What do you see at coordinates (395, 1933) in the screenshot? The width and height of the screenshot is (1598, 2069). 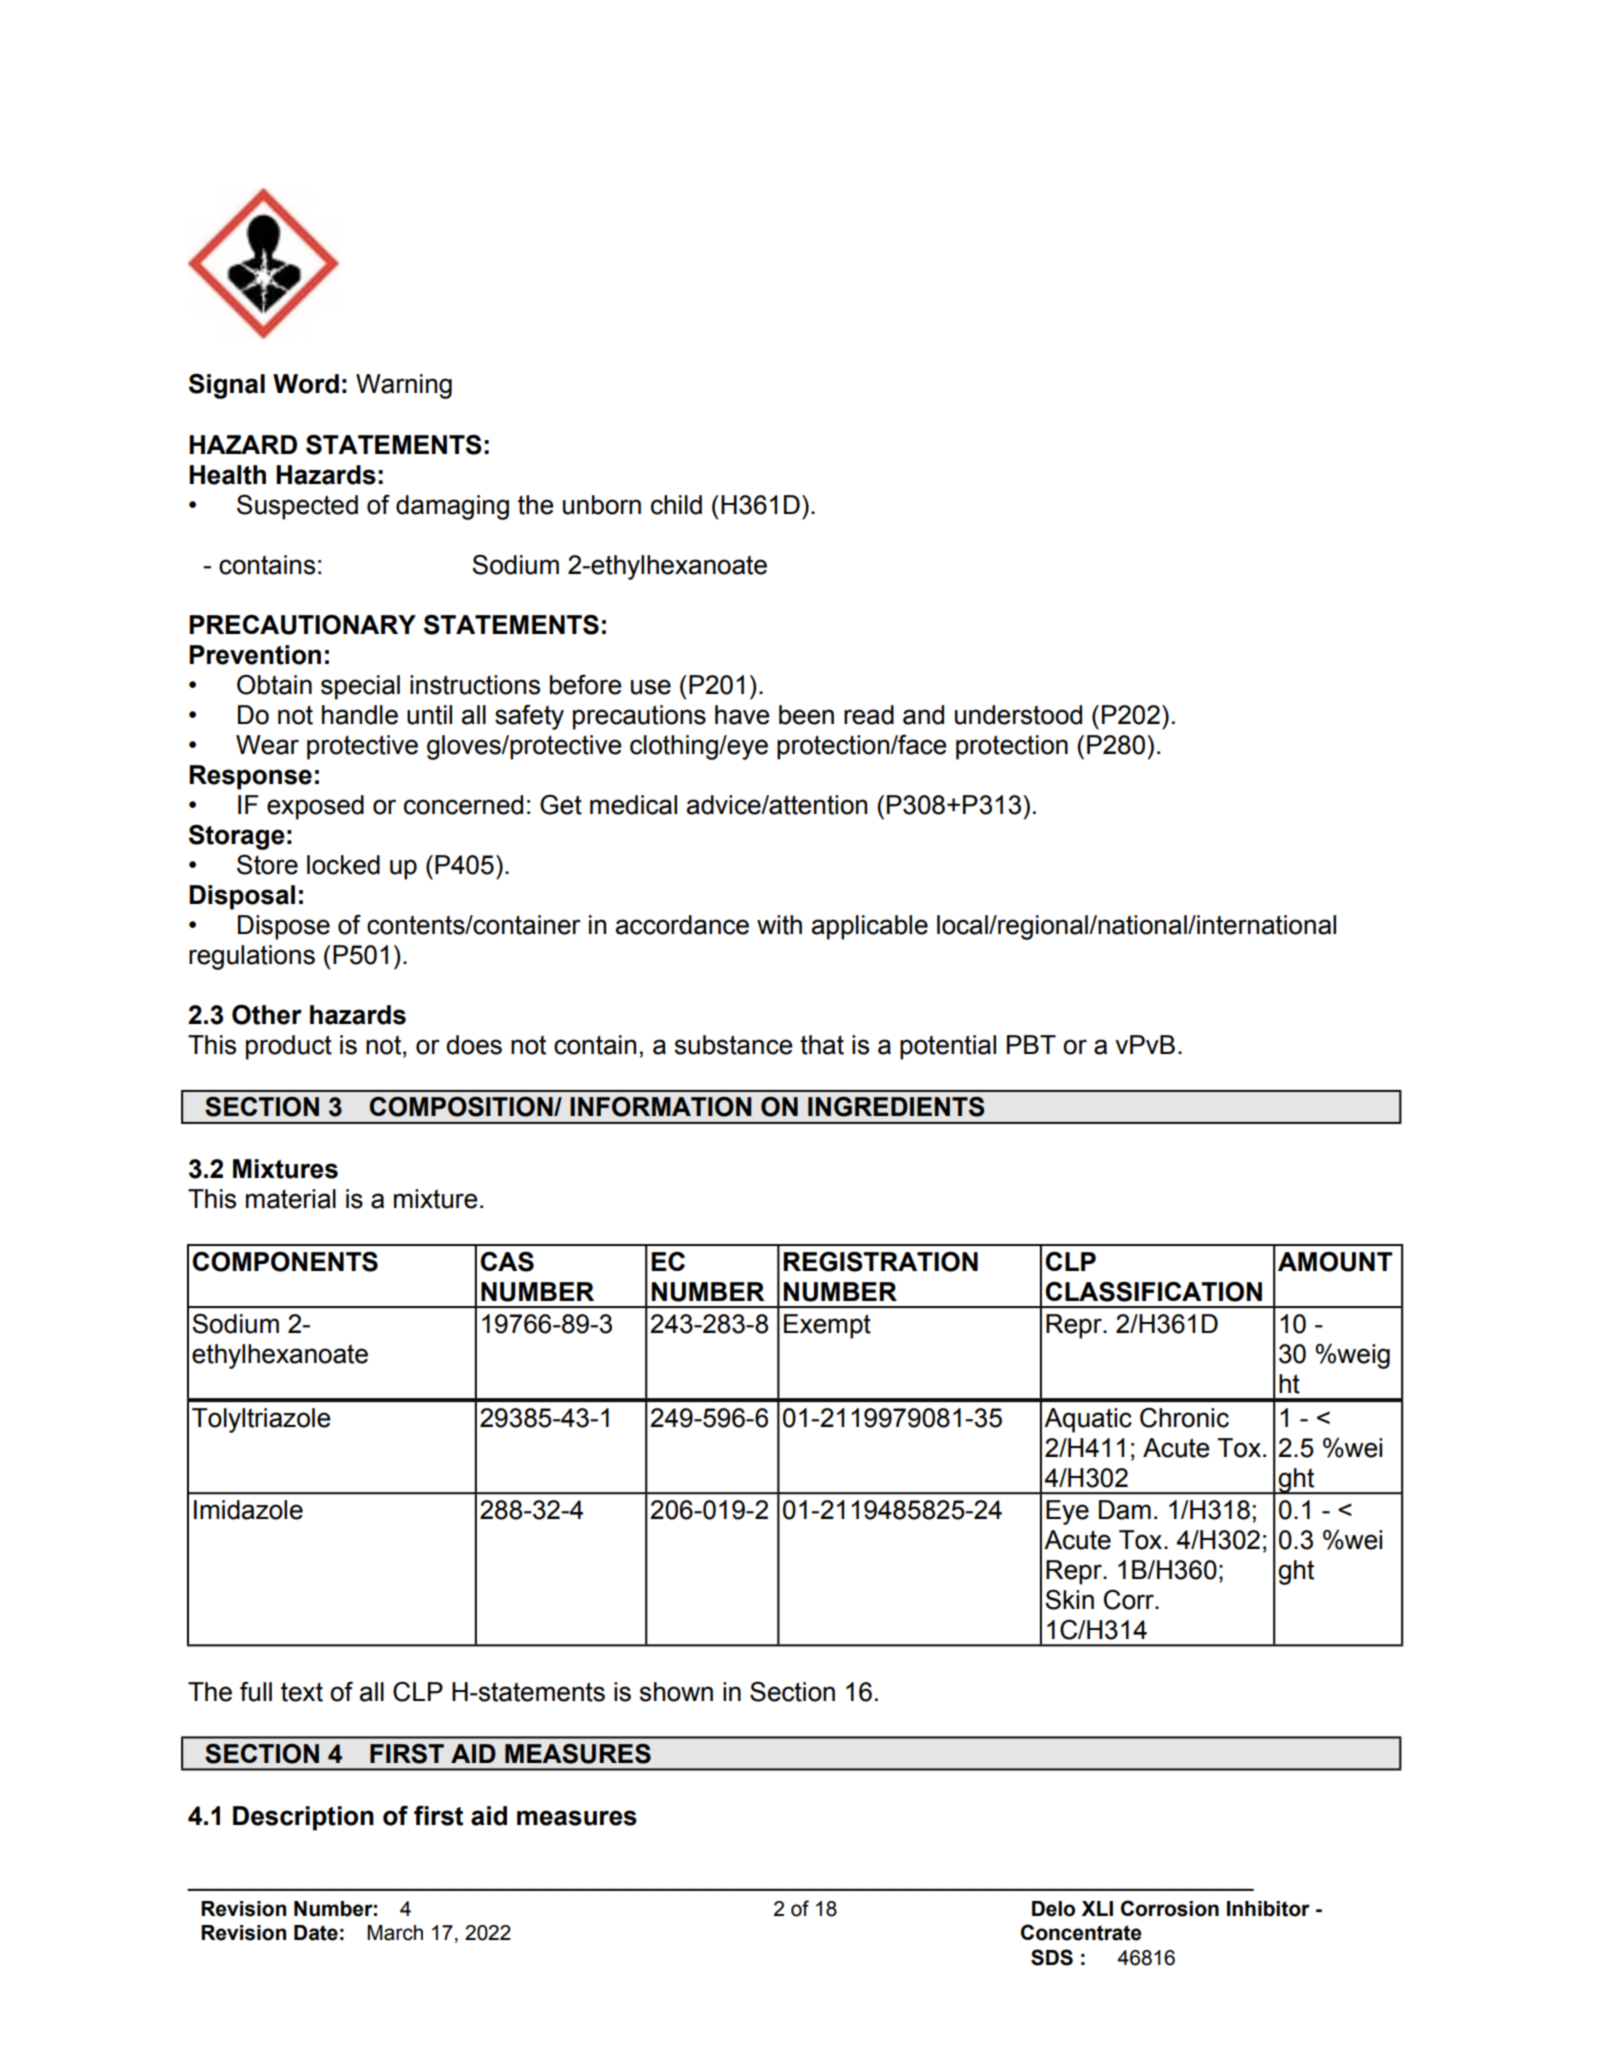 I see `March` at bounding box center [395, 1933].
